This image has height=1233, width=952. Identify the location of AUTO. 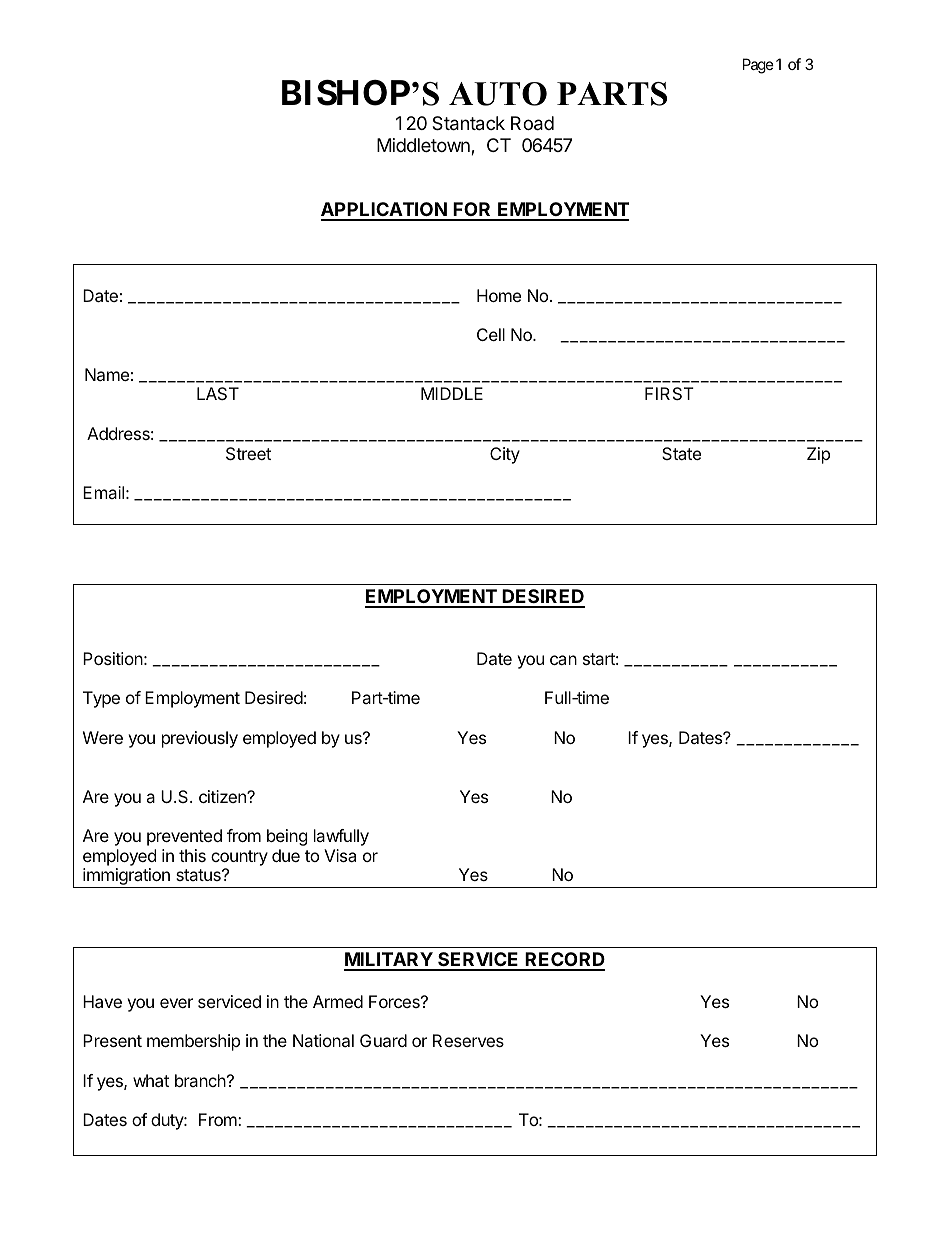
(498, 94).
